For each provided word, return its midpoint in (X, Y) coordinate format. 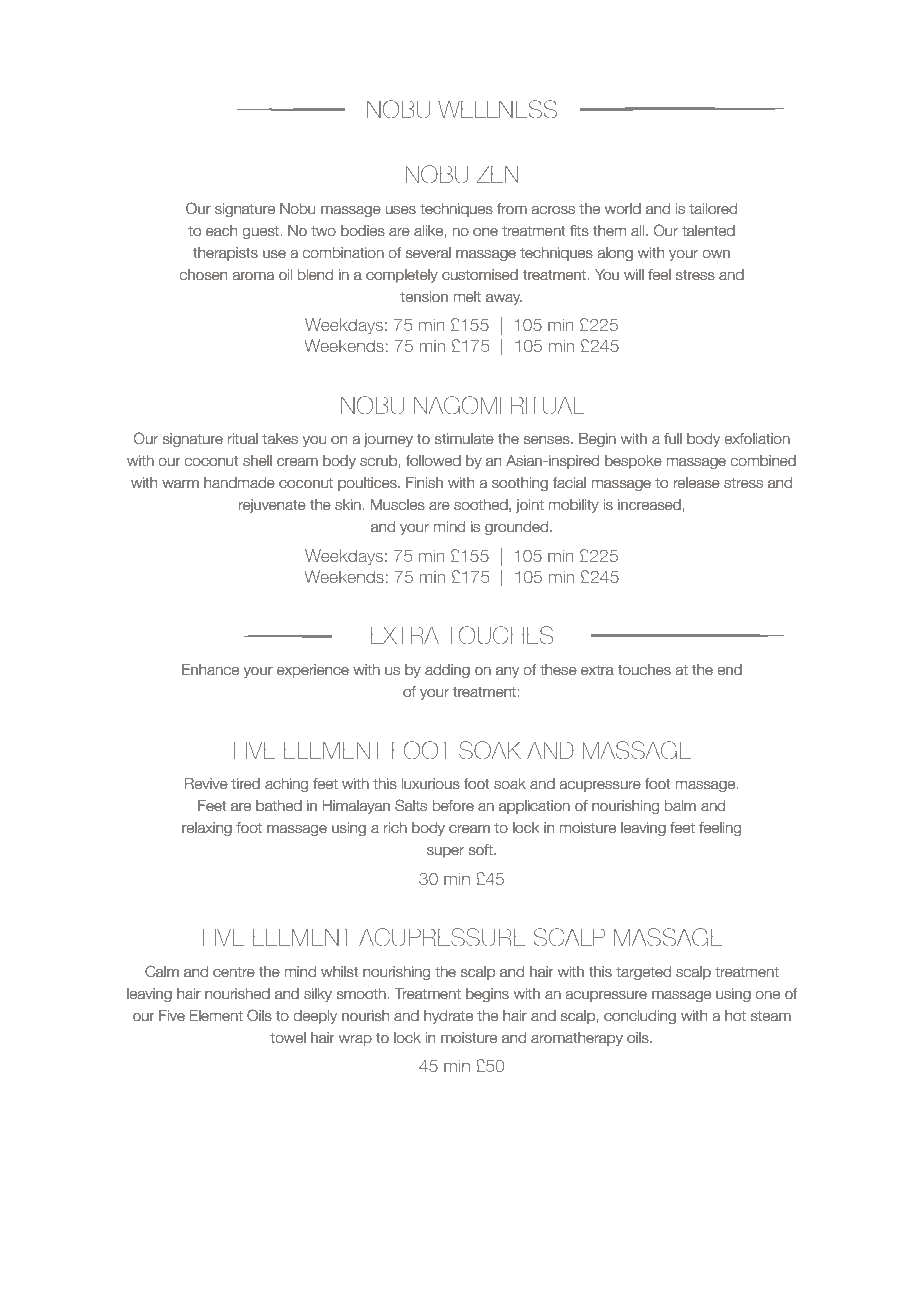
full (673, 438)
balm (680, 806)
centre (234, 972)
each (221, 231)
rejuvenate (272, 506)
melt (467, 297)
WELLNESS (497, 109)
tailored (713, 209)
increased (650, 505)
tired (245, 784)
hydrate (448, 1017)
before (453, 806)
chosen (203, 275)
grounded (516, 528)
